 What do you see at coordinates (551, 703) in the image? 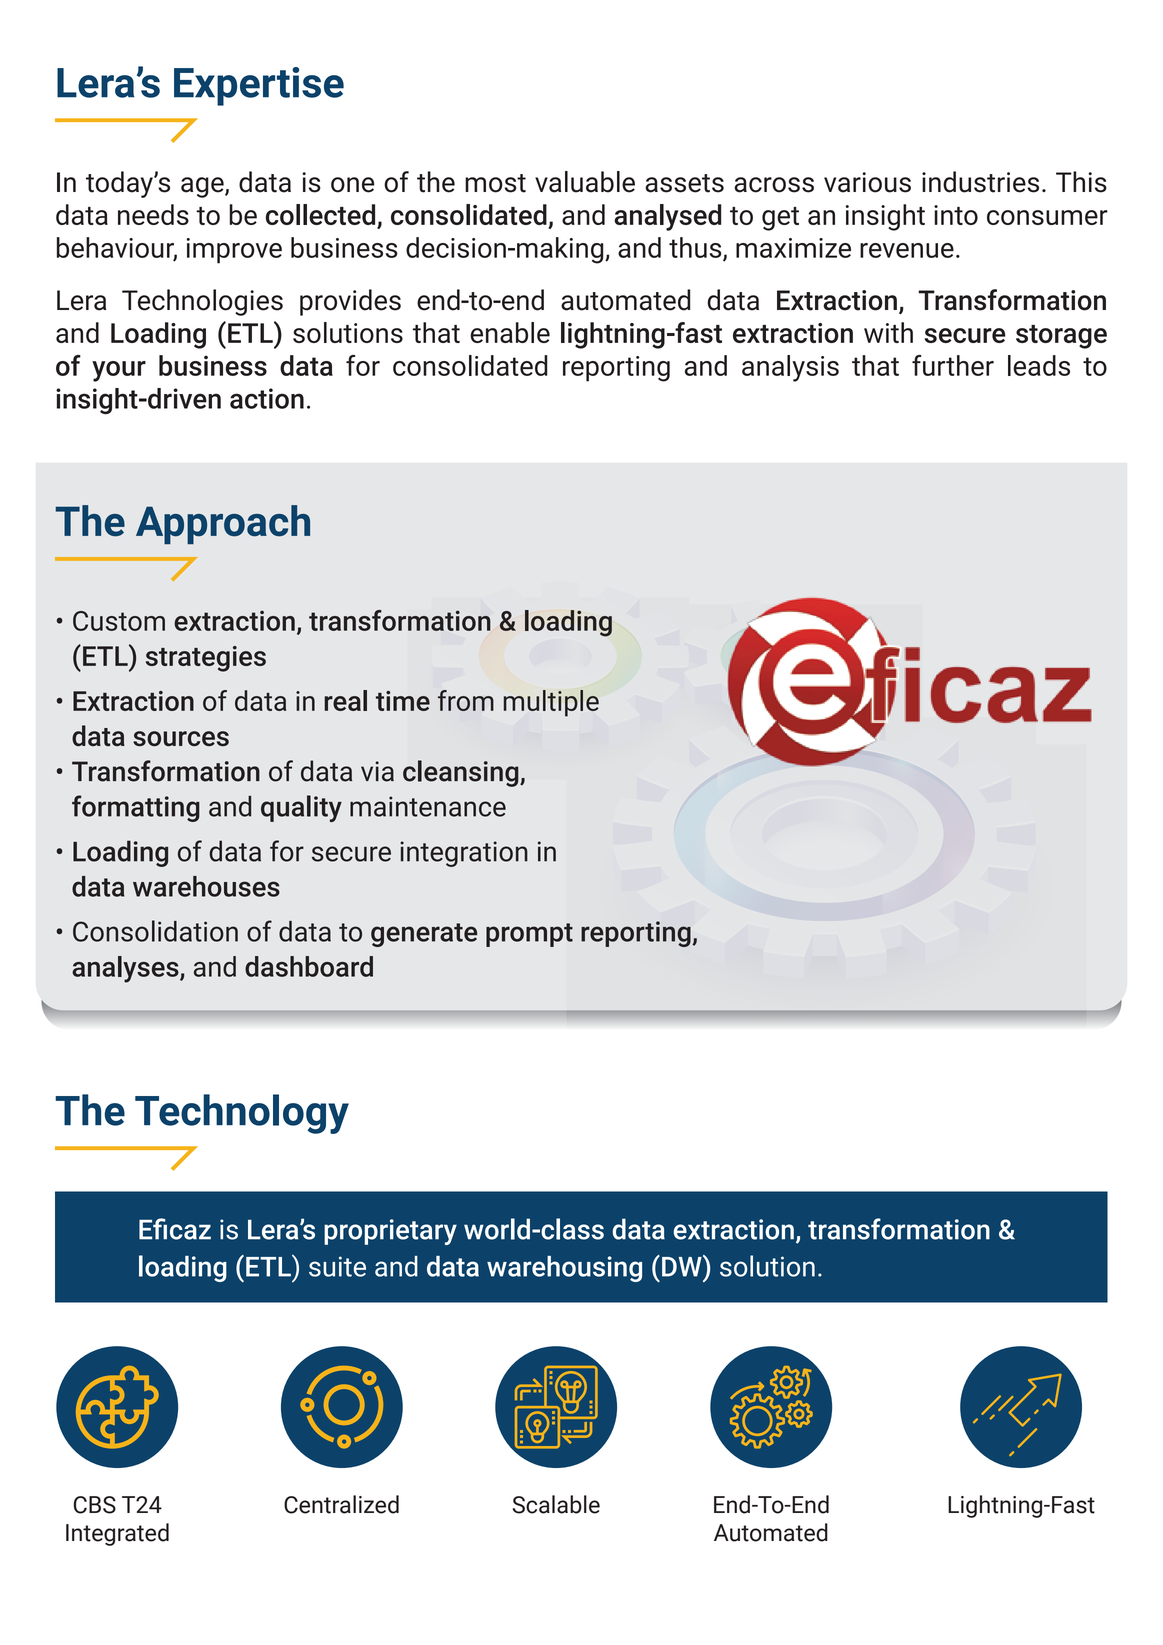
I see `multiple` at bounding box center [551, 703].
